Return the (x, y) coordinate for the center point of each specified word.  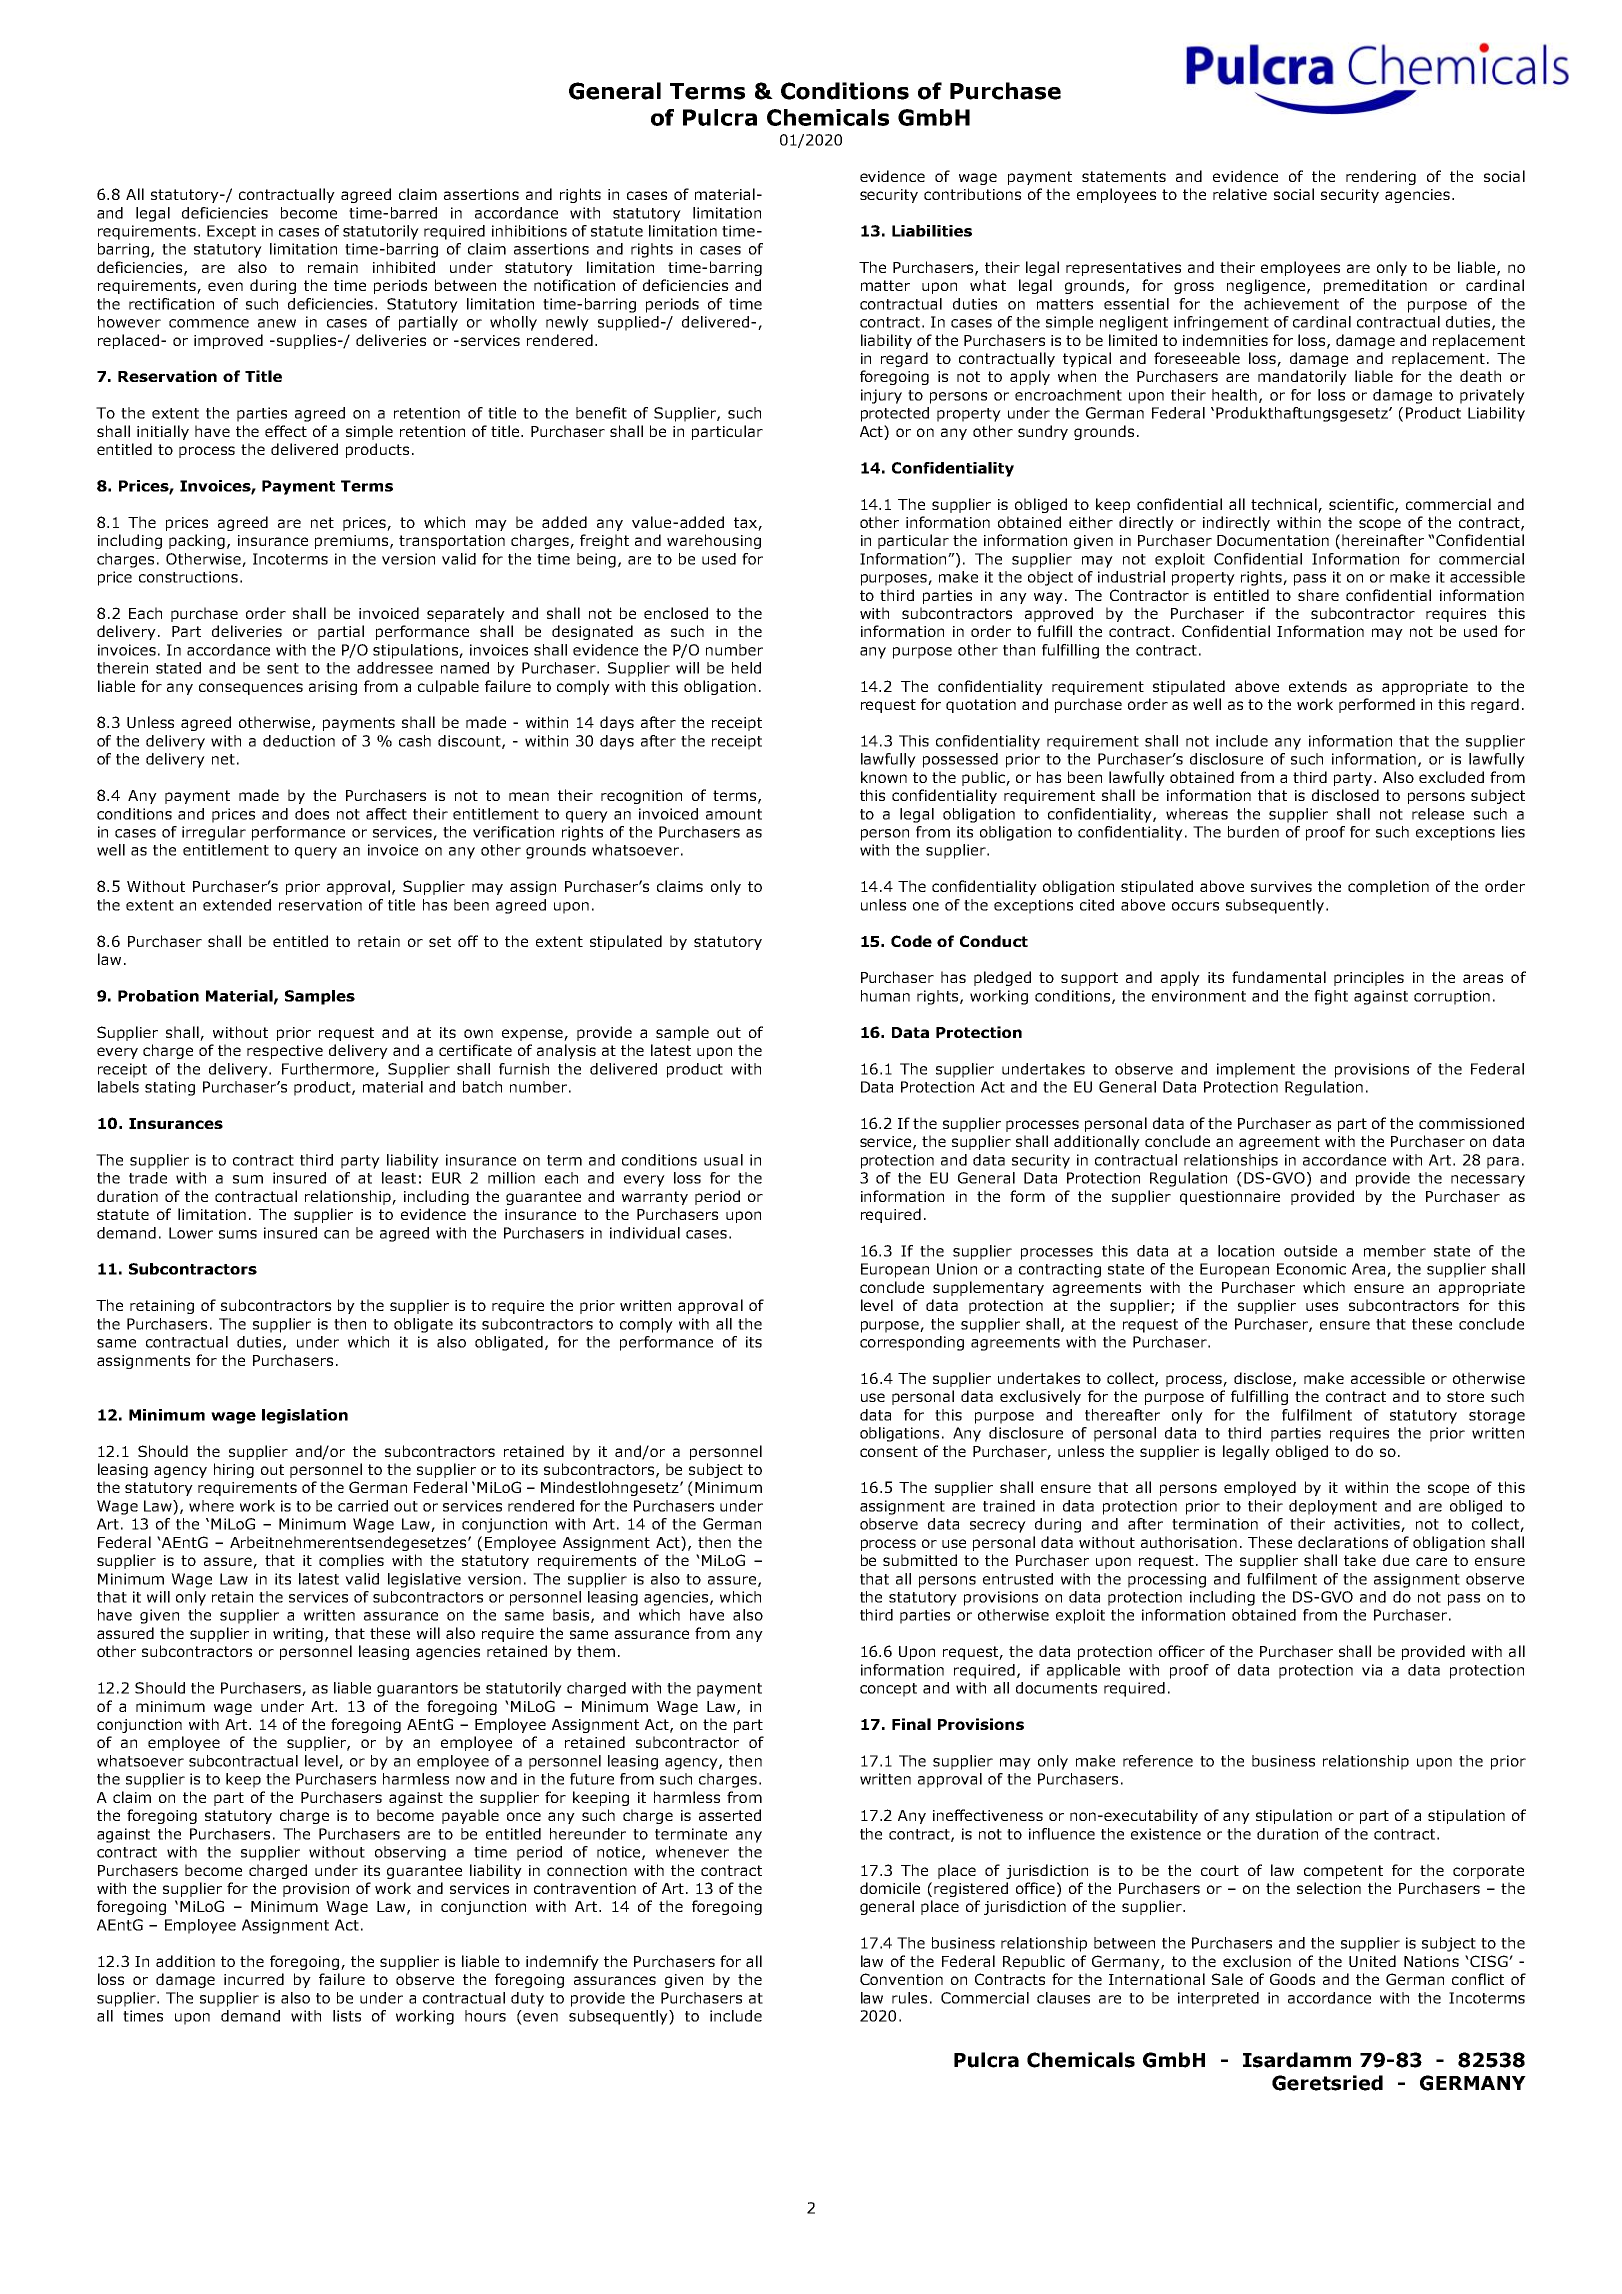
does (312, 814)
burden (1253, 832)
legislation (305, 1416)
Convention (901, 1979)
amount (734, 814)
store (1465, 1396)
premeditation (1375, 286)
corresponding (912, 1343)
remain (333, 267)
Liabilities (932, 231)
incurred (254, 1979)
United (1372, 1961)
